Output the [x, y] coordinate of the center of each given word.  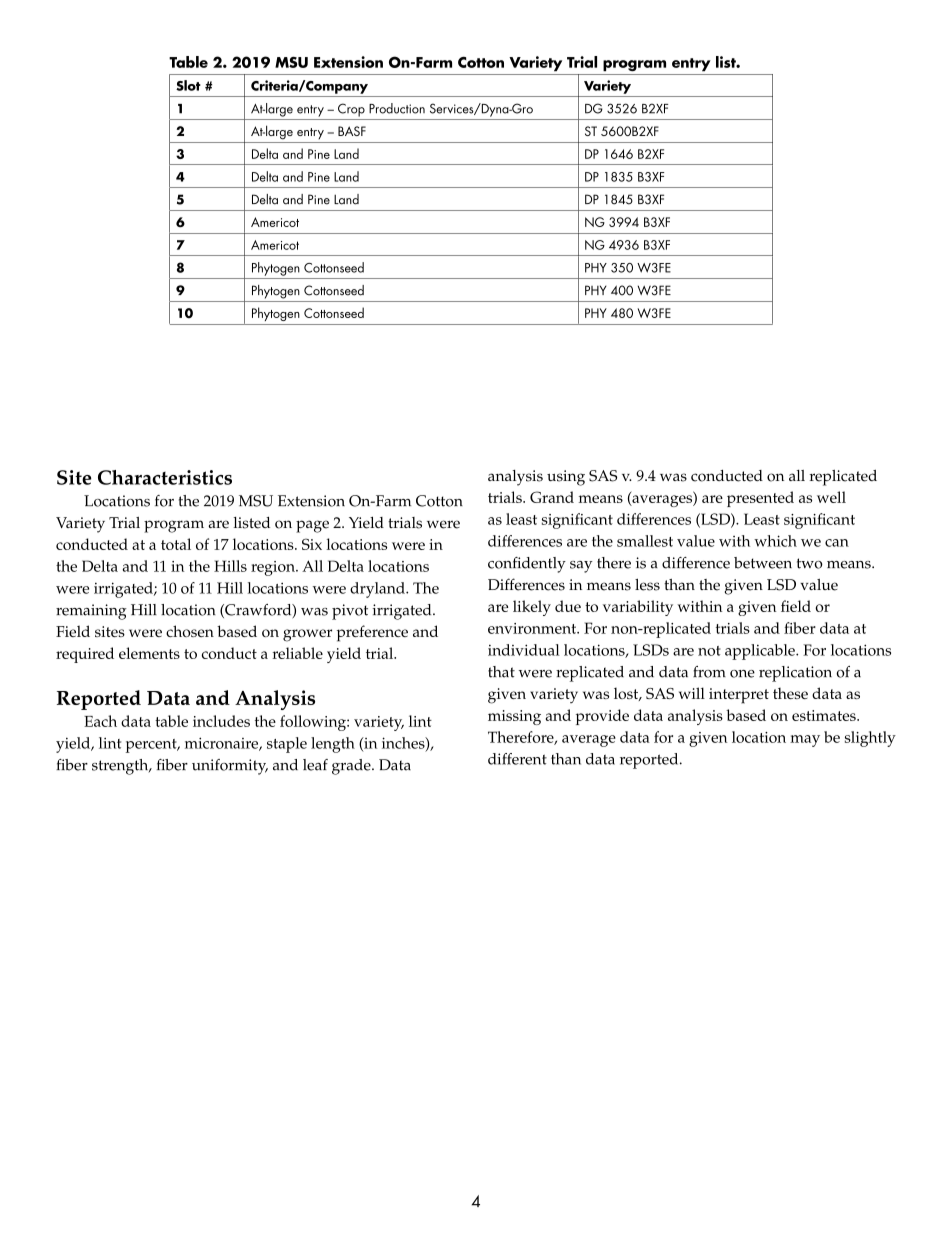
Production [397, 108]
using [566, 478]
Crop [351, 110]
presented [760, 499]
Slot [188, 85]
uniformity [230, 767]
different [517, 759]
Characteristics [165, 477]
